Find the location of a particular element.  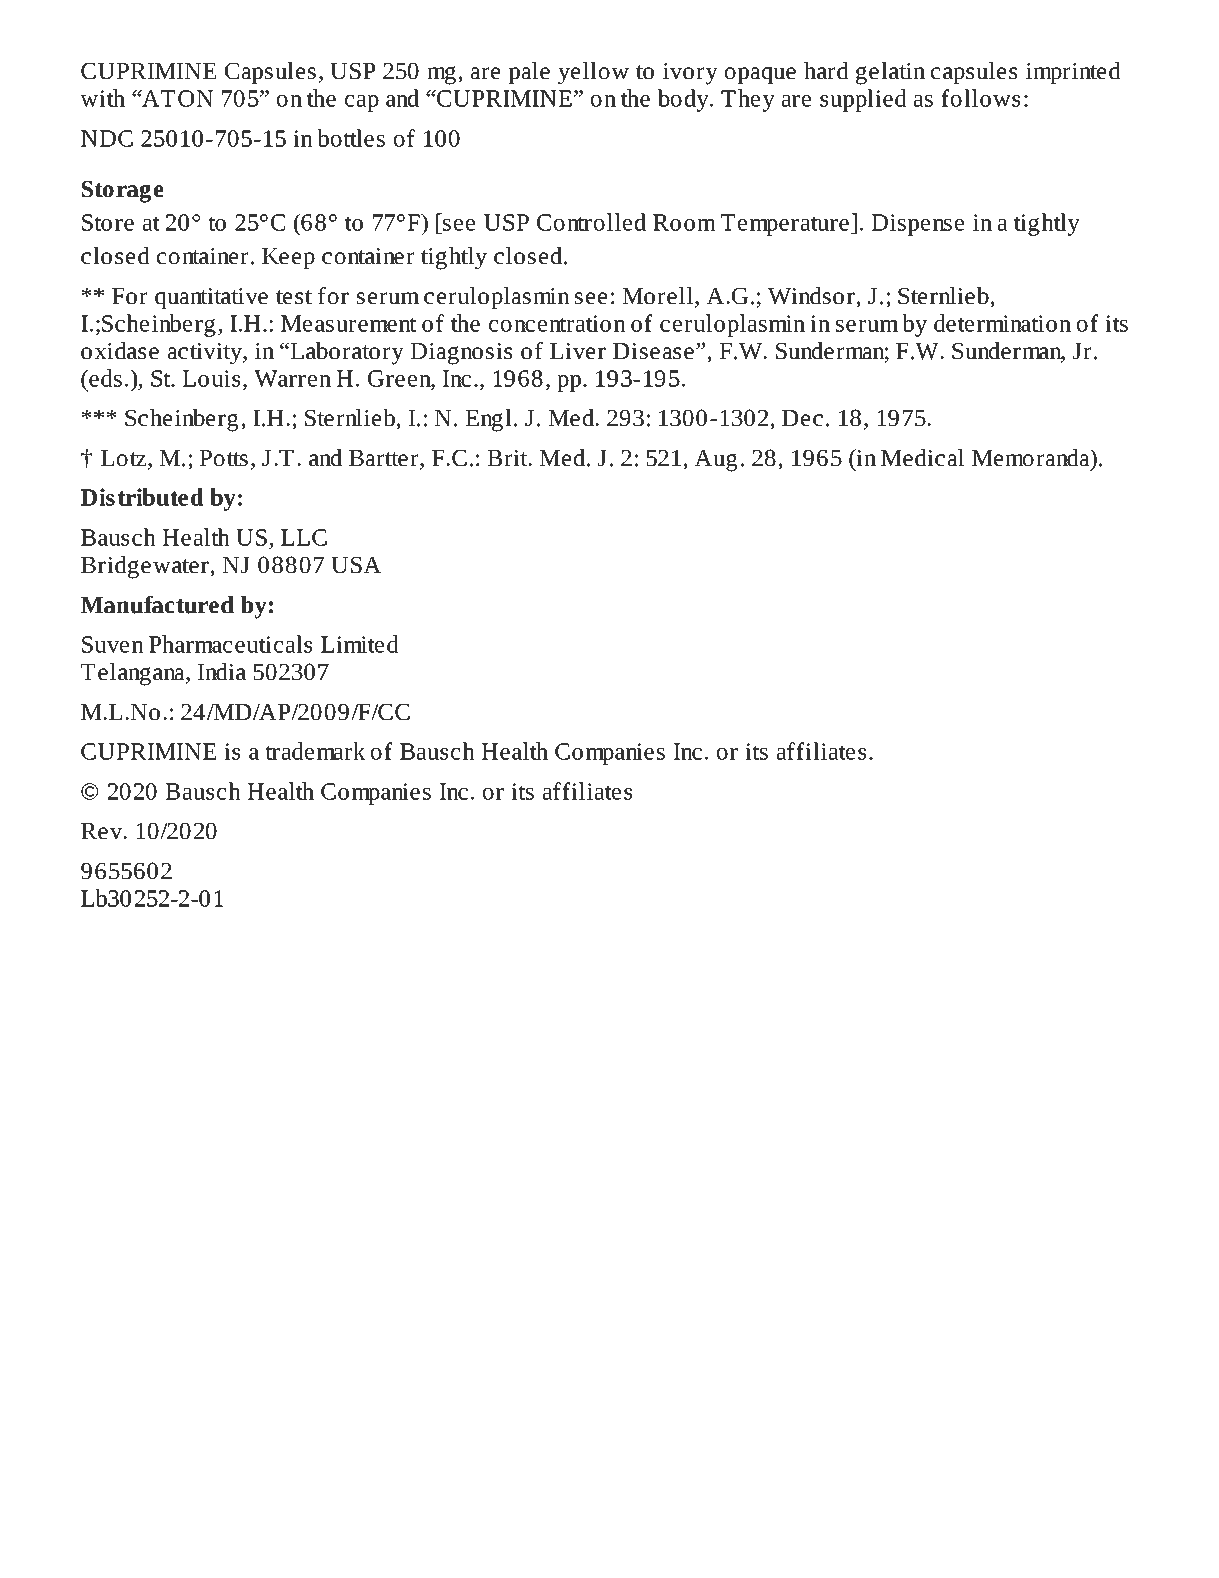

trademark is located at coordinates (315, 751).
